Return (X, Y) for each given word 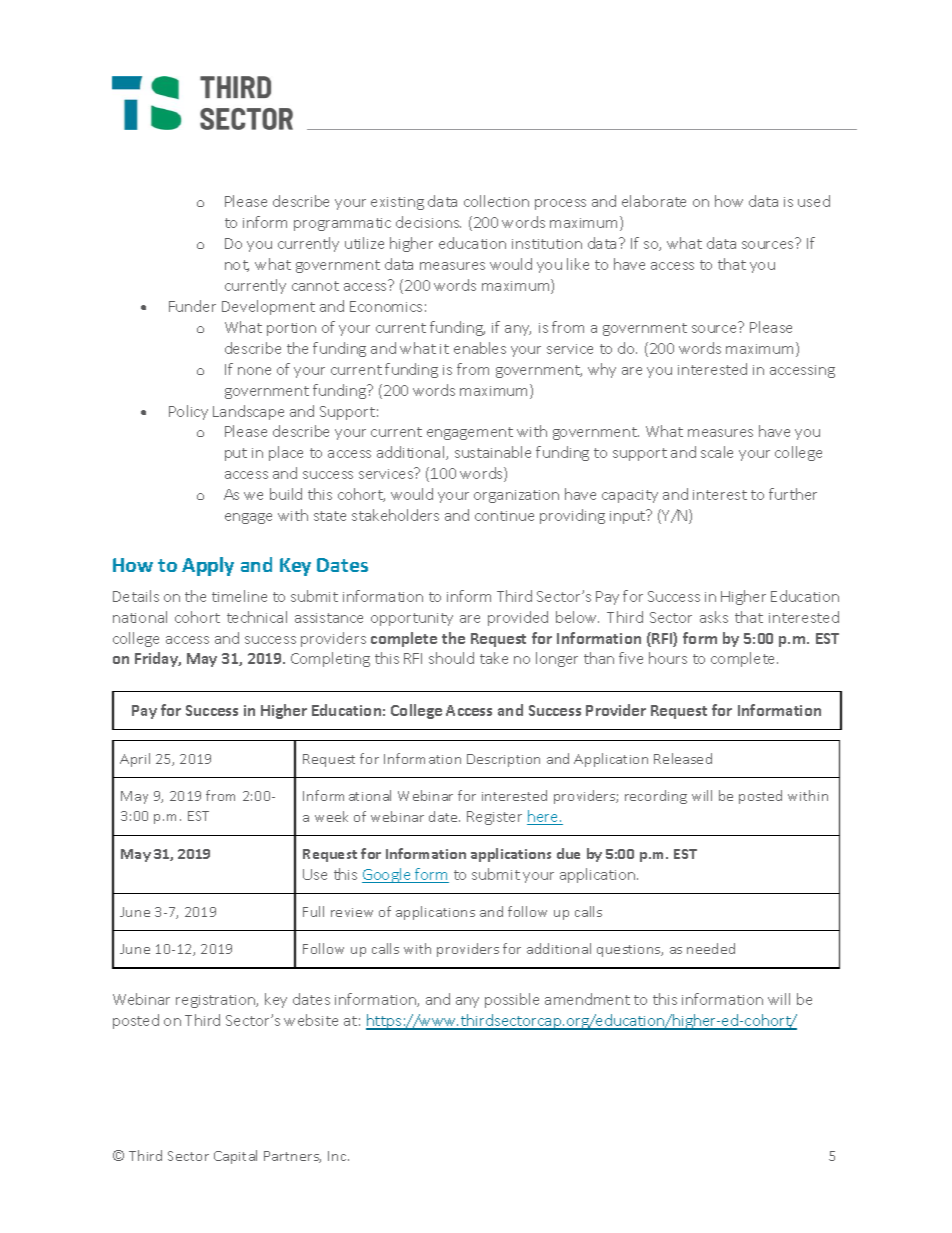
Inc (338, 1156)
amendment (587, 999)
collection (496, 201)
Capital (235, 1157)
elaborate (654, 201)
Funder (192, 306)
